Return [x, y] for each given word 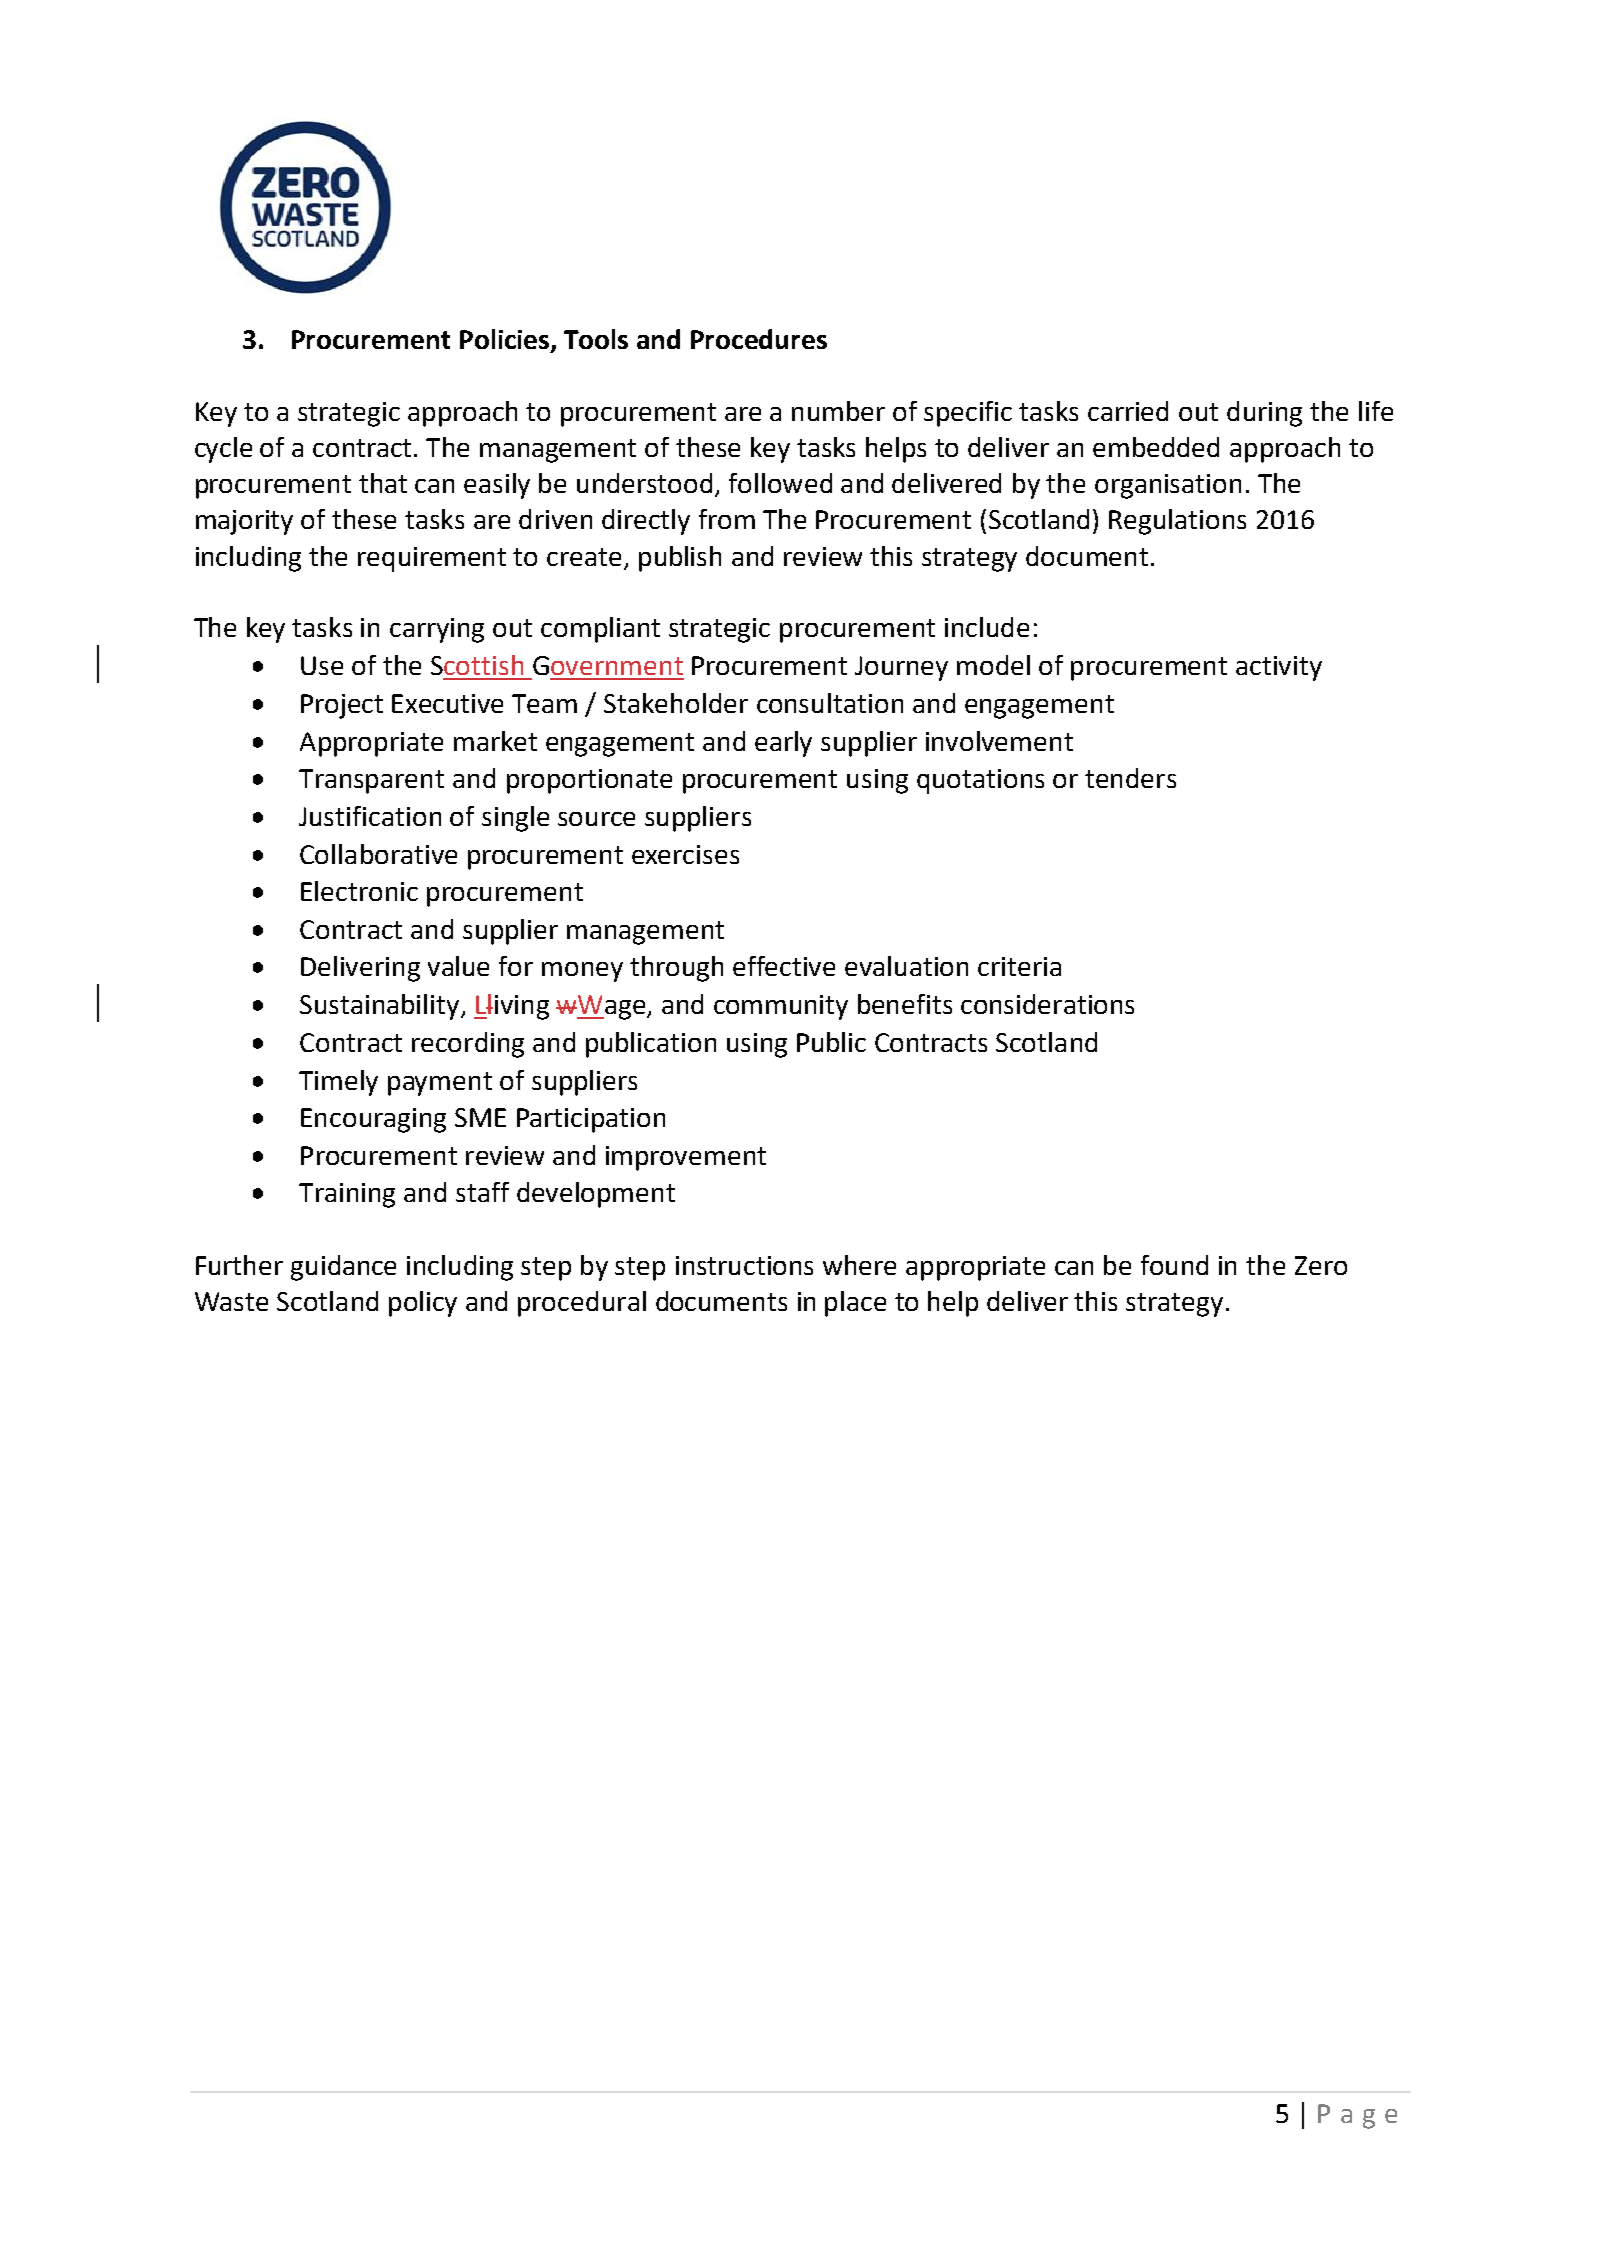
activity [1279, 668]
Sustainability [381, 1007]
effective [784, 966]
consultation [830, 703]
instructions [744, 1265]
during [1264, 414]
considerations [1047, 1004]
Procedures [759, 339]
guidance [343, 1268]
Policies [506, 340]
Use [322, 665]
